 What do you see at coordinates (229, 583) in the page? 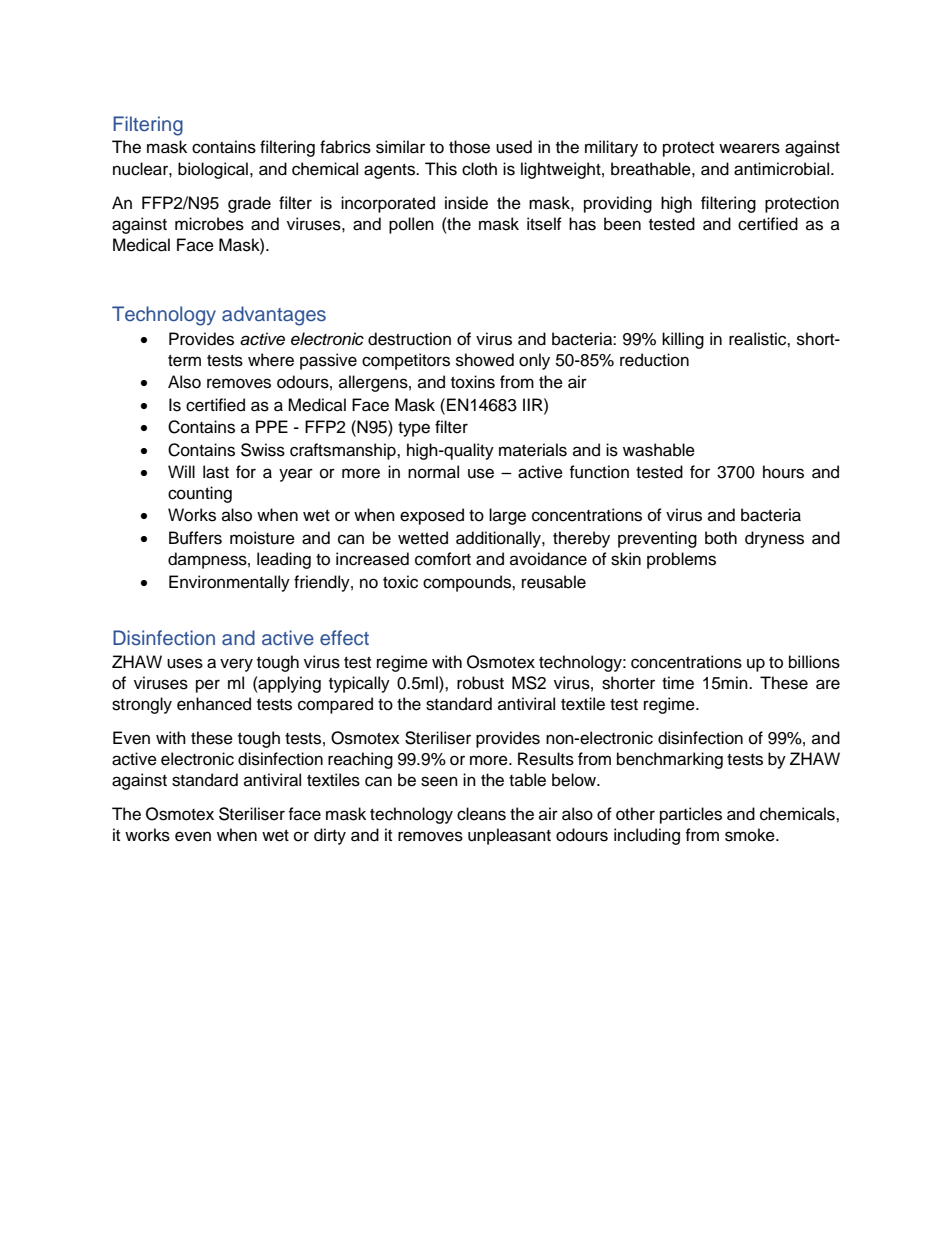
I see `Environmentally` at bounding box center [229, 583].
